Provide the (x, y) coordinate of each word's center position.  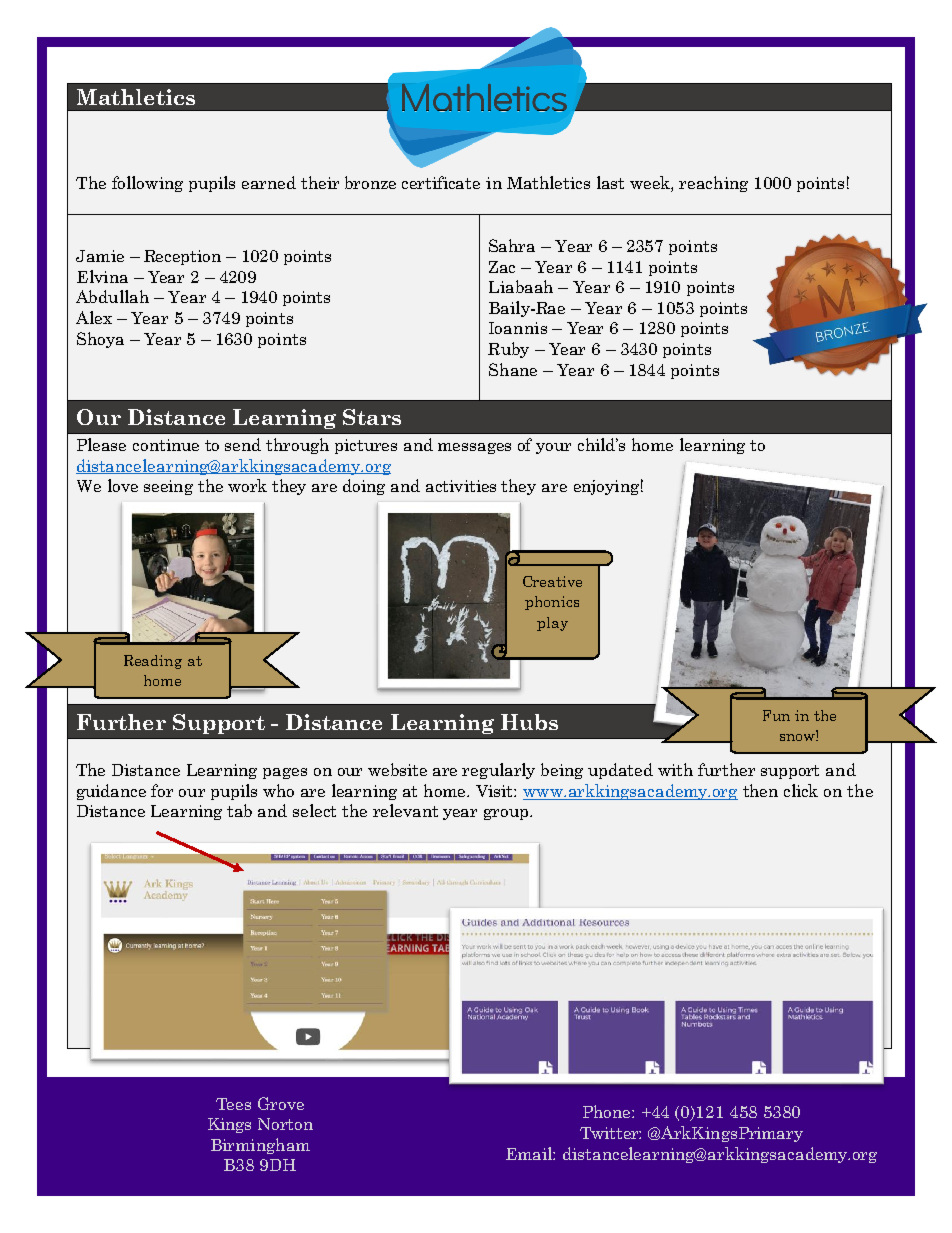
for (162, 790)
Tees (233, 1104)
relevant (405, 810)
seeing (168, 487)
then (760, 790)
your (553, 448)
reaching (713, 184)
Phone (608, 1111)
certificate (441, 182)
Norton (285, 1124)
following (147, 184)
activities (461, 486)
